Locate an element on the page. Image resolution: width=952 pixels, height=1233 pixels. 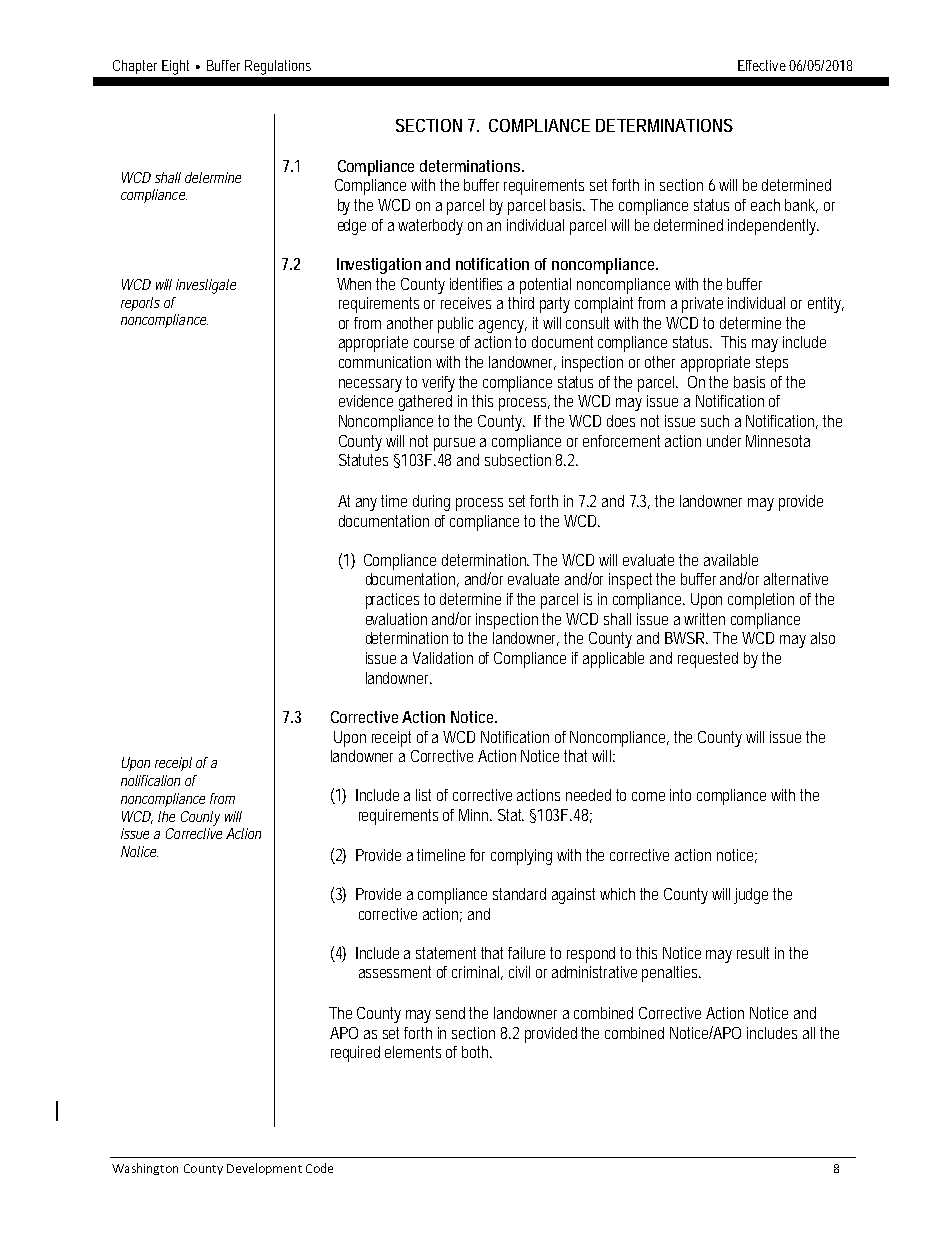
waterbody is located at coordinates (430, 227).
